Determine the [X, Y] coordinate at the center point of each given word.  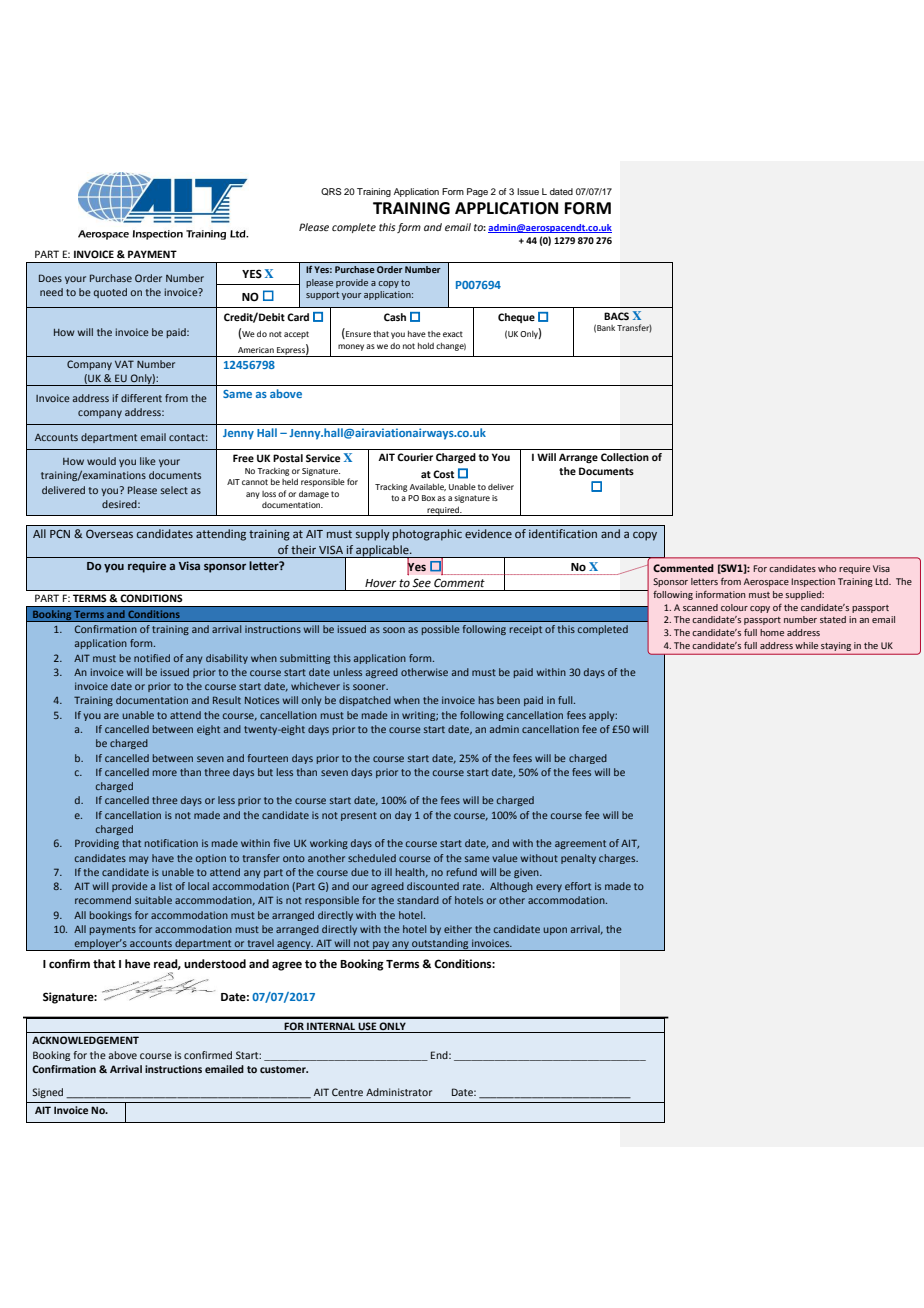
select [174, 490]
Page [477, 192]
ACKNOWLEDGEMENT [85, 1040]
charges [618, 859]
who [827, 568]
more [165, 773]
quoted [110, 293]
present [359, 816]
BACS [616, 316]
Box [428, 498]
